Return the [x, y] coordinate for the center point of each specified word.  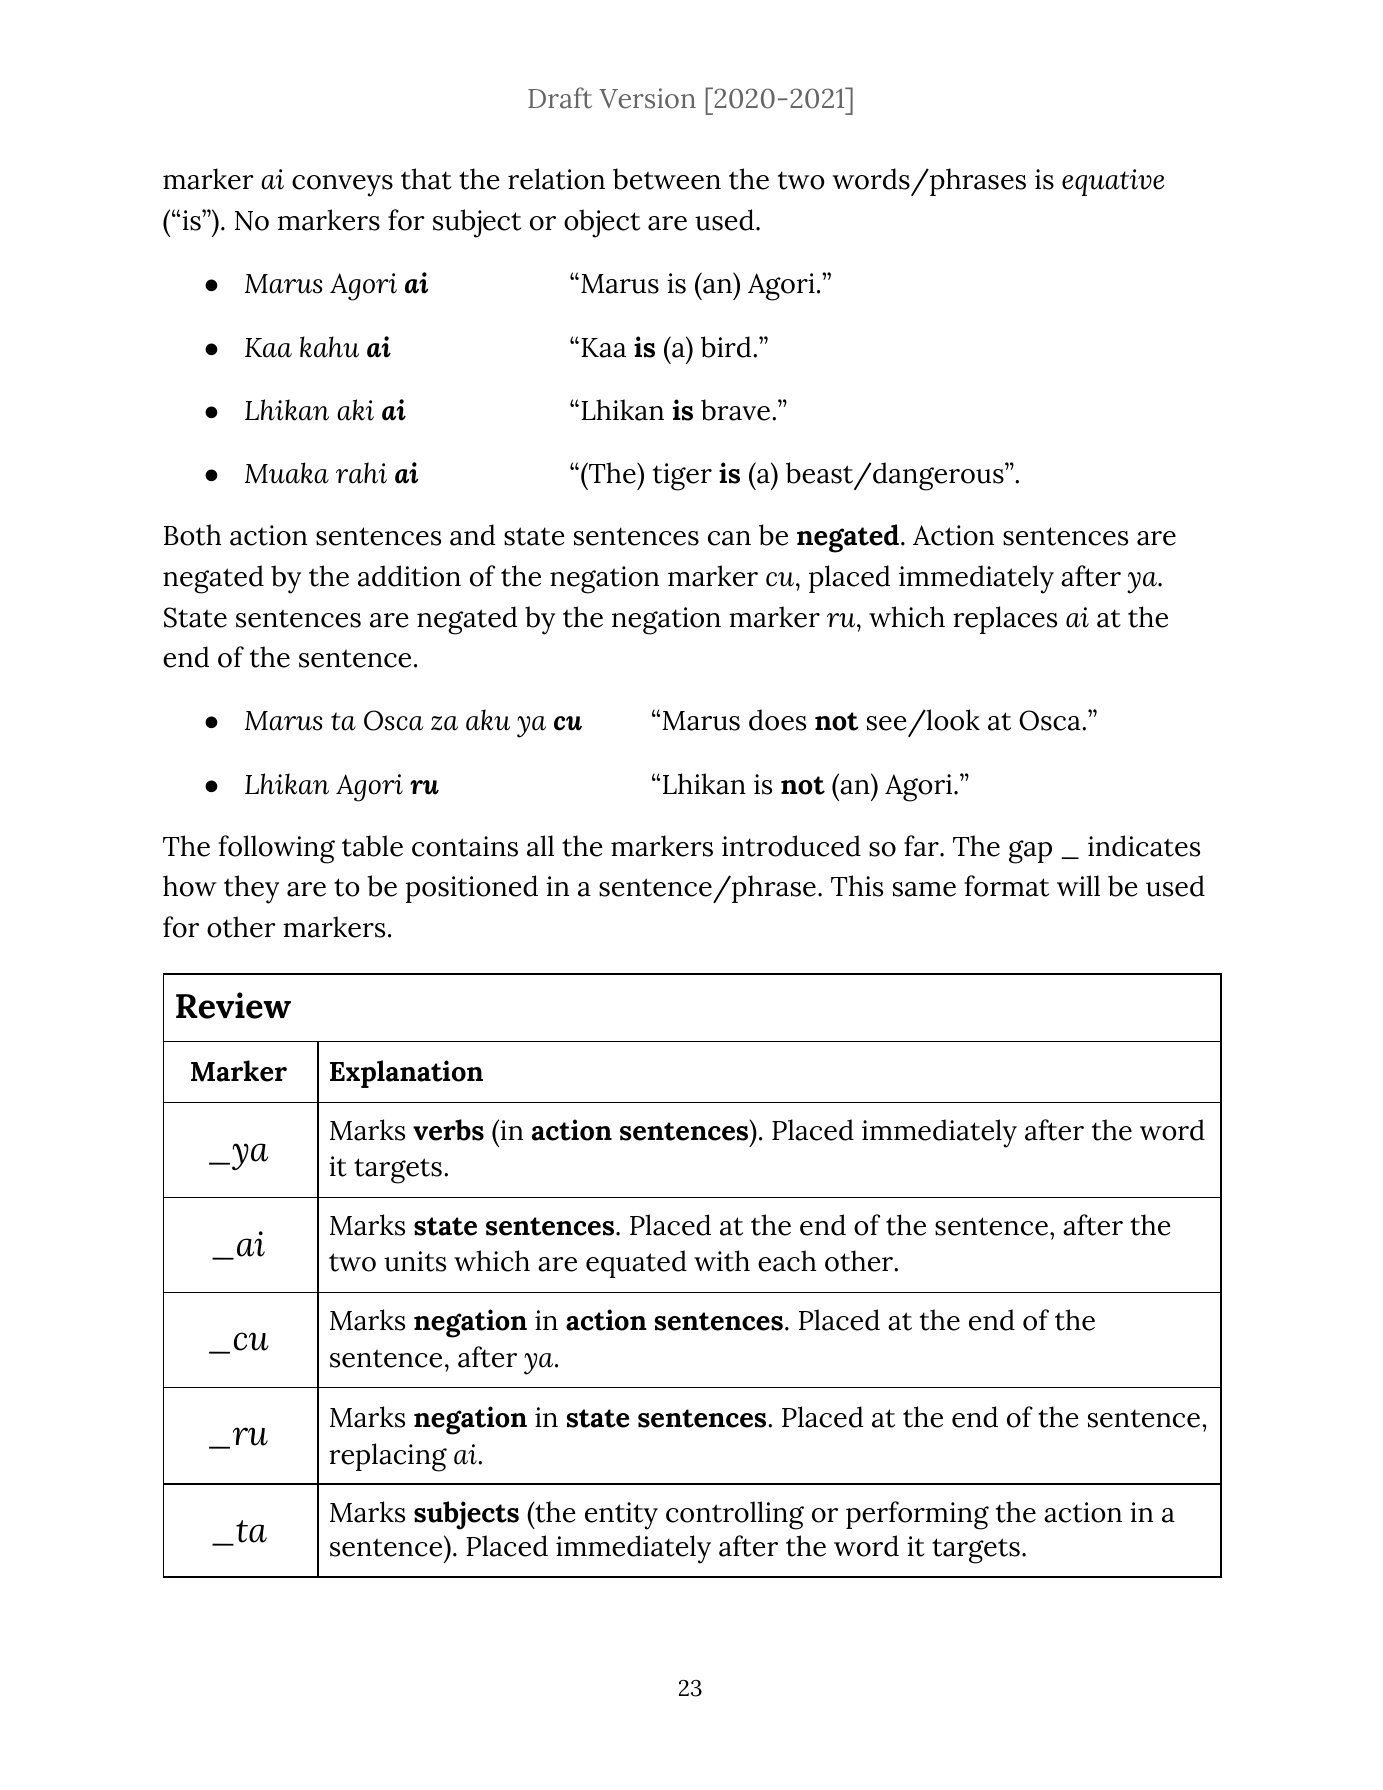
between [667, 179]
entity [621, 1516]
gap [1030, 852]
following [276, 849]
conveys [342, 186]
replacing [388, 1457]
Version [647, 98]
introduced [791, 846]
